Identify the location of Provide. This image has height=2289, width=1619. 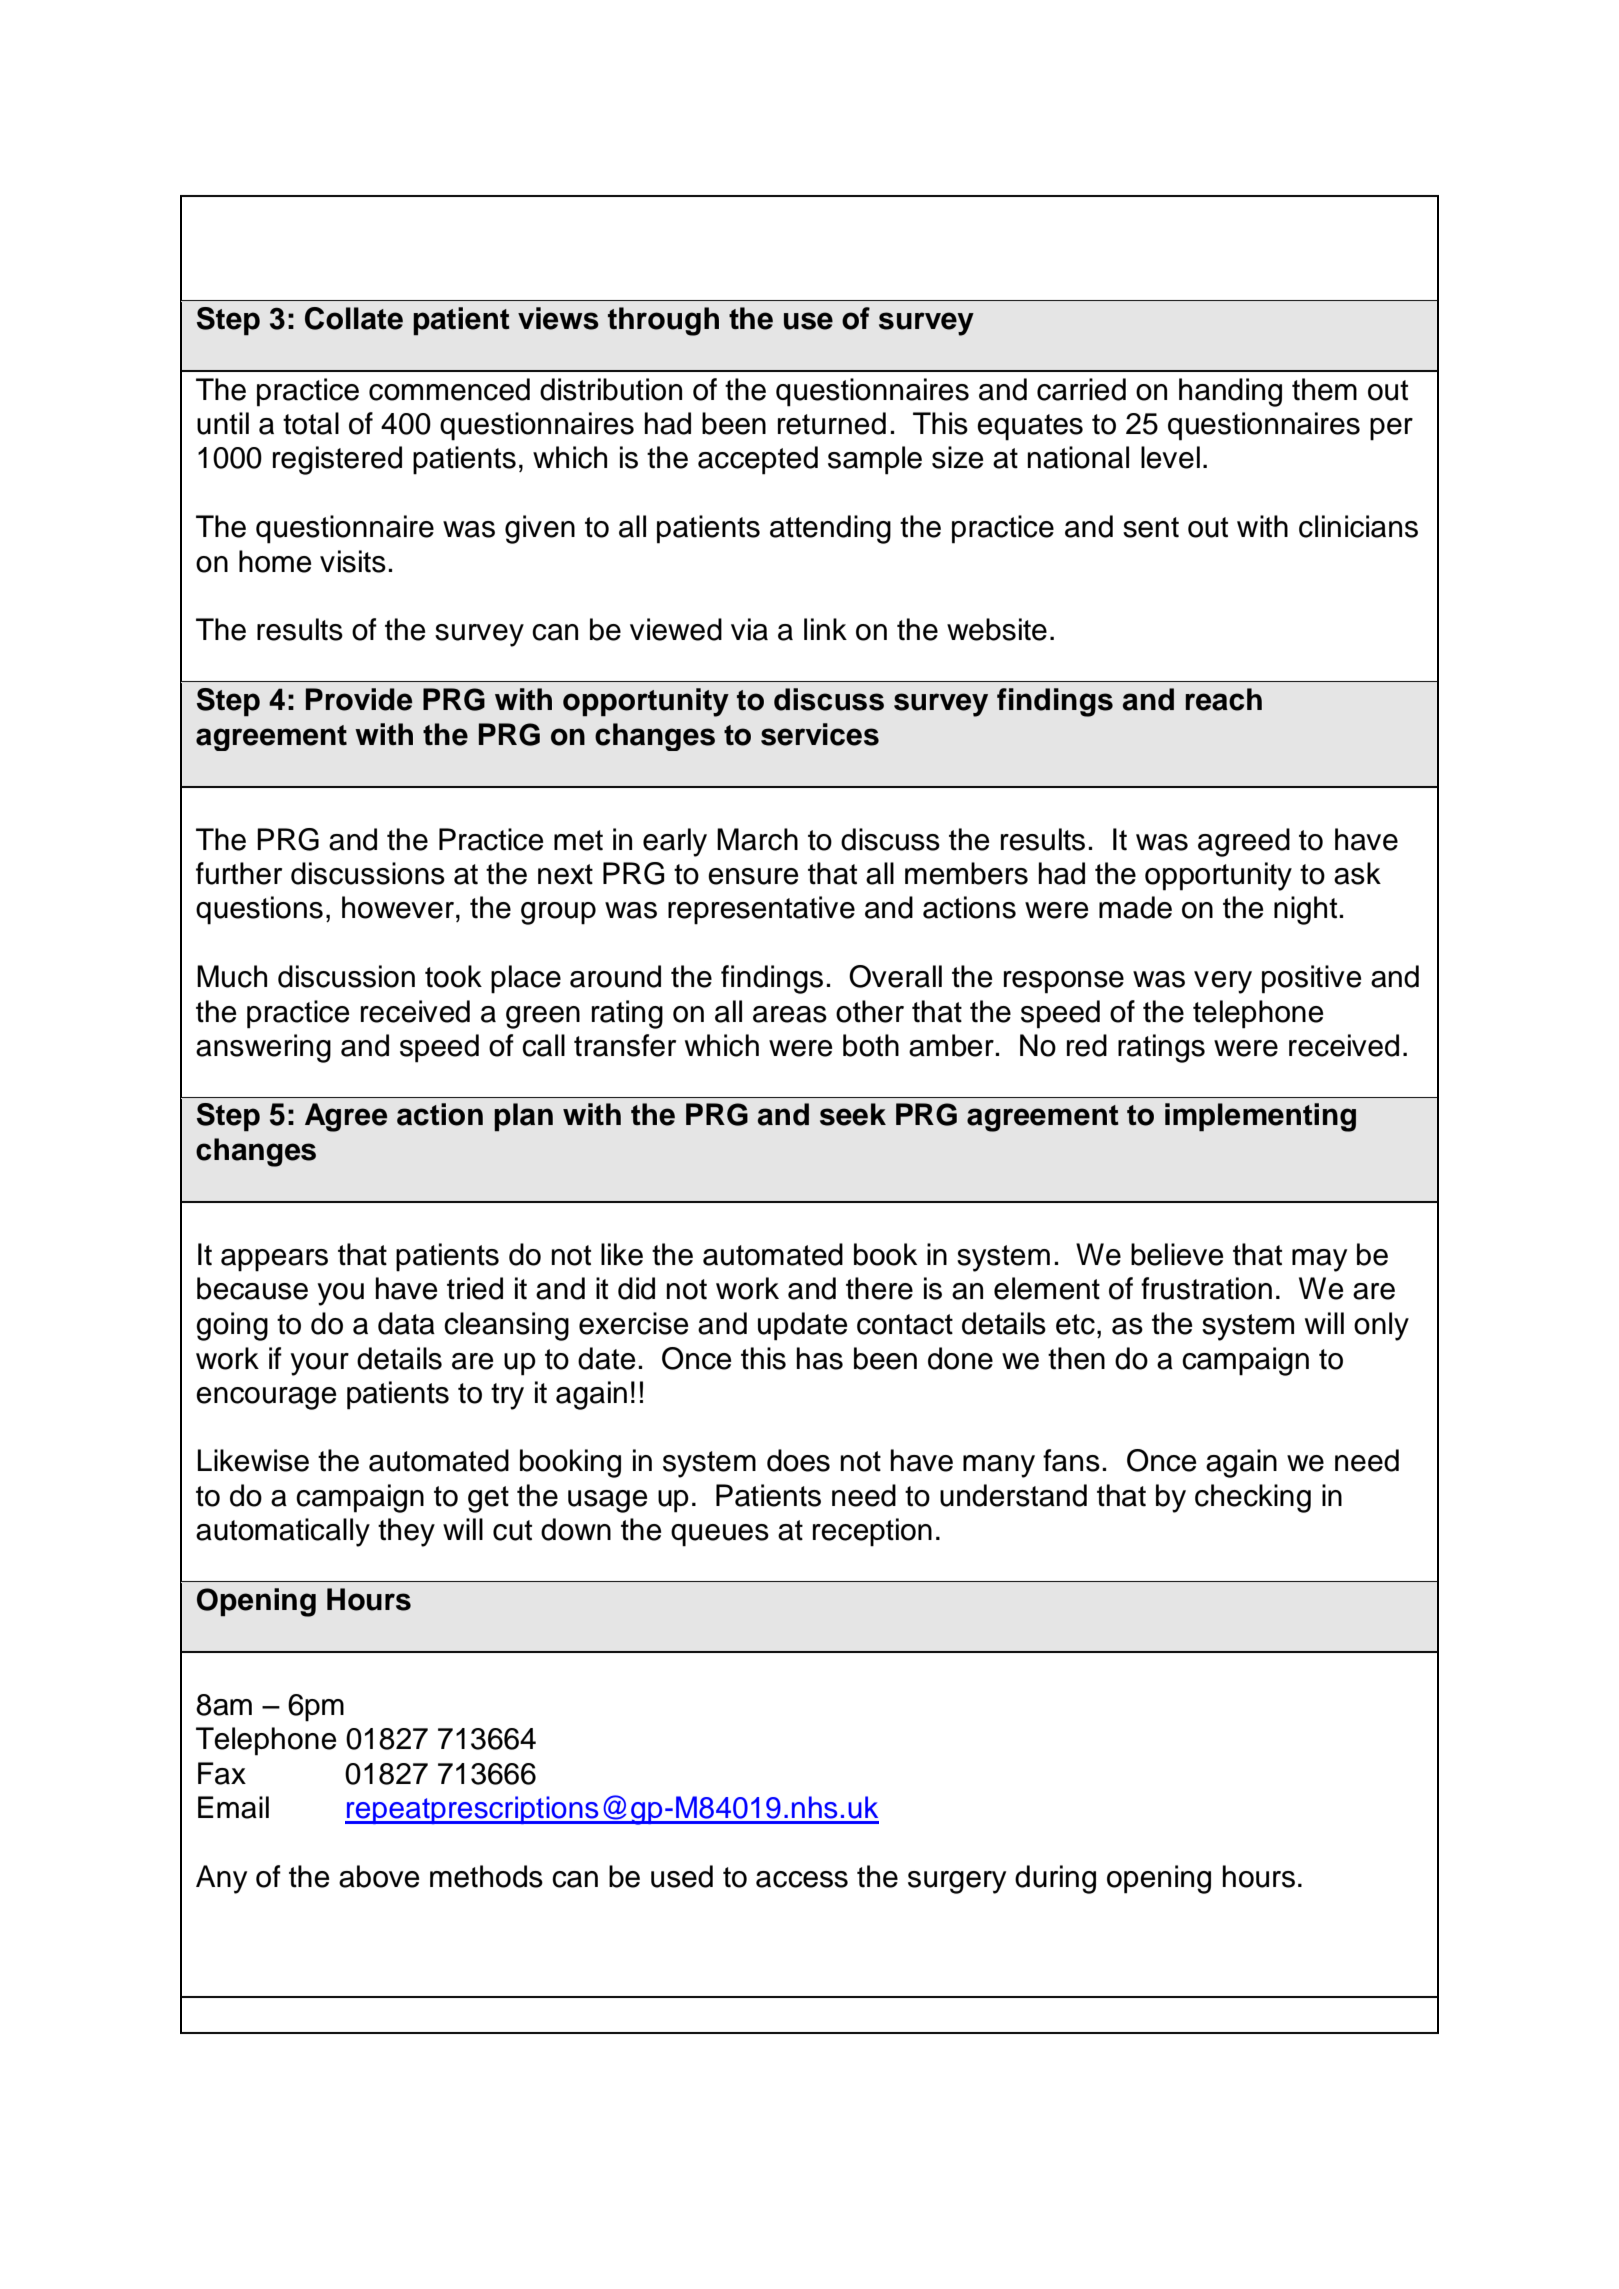
(359, 699).
